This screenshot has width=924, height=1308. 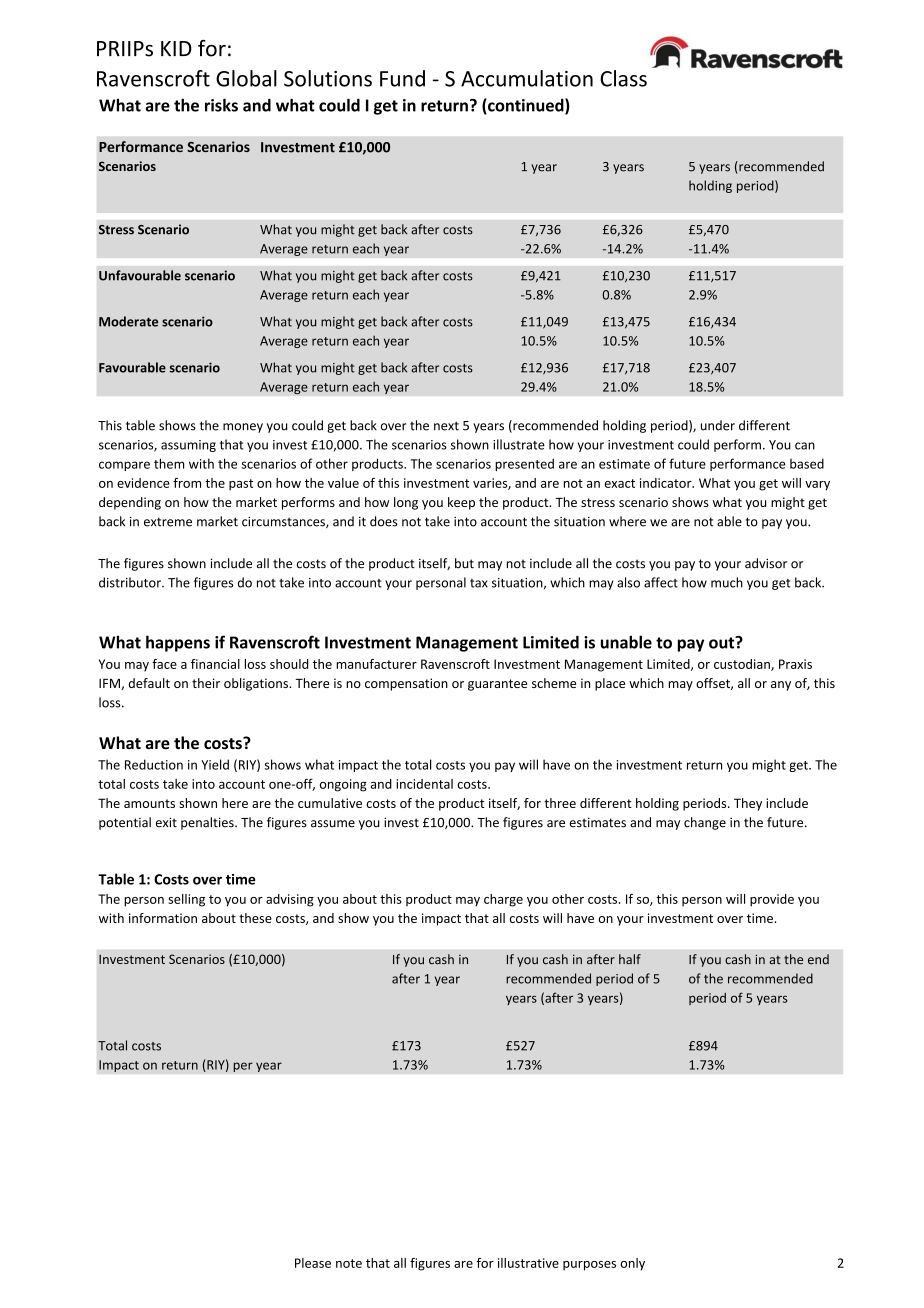 What do you see at coordinates (772, 900) in the screenshot?
I see `provide` at bounding box center [772, 900].
